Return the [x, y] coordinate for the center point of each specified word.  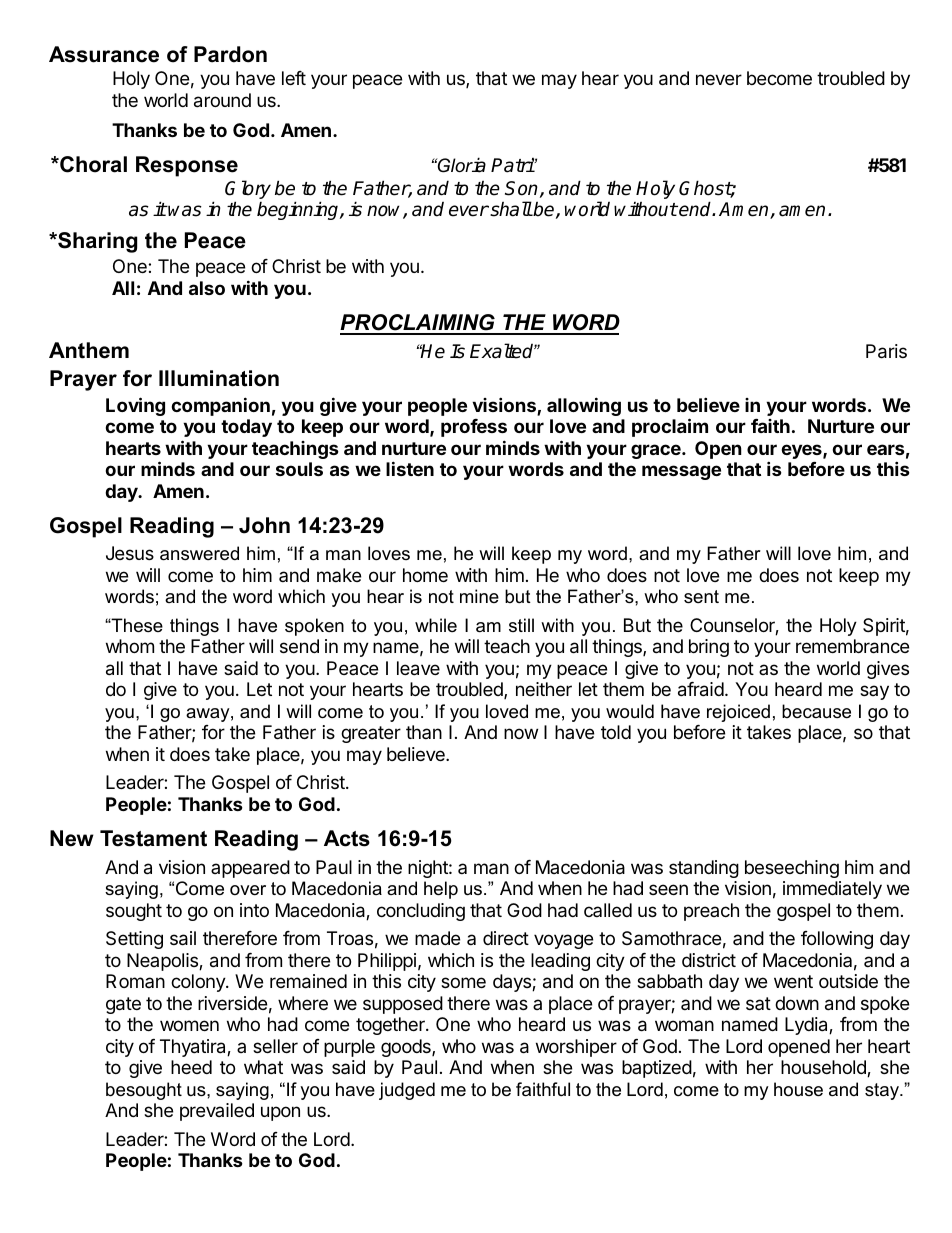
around [222, 100]
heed [191, 1067]
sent [701, 597]
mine [479, 596]
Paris [886, 351]
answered [199, 553]
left [294, 78]
